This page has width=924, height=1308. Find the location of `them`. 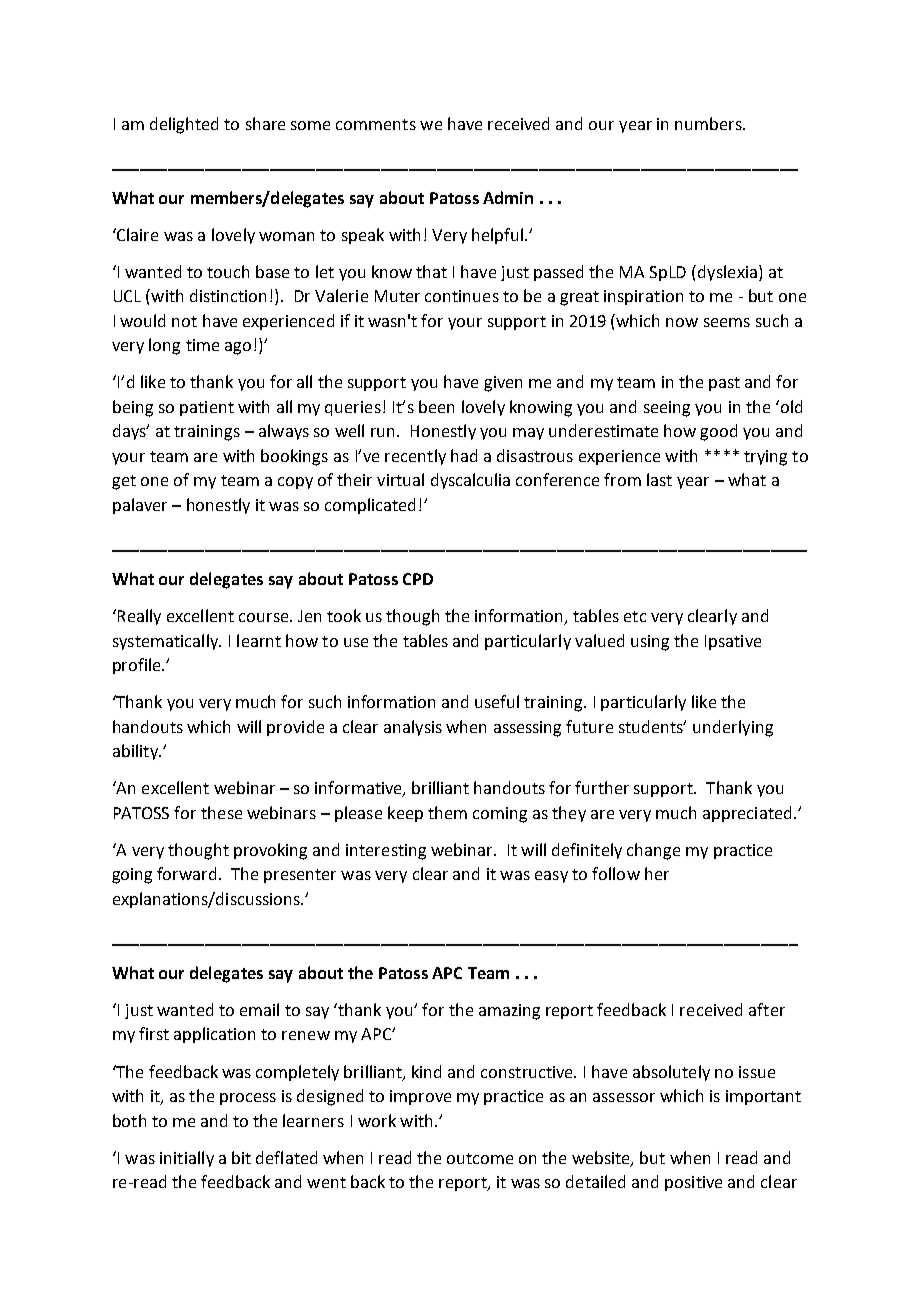

them is located at coordinates (447, 812).
